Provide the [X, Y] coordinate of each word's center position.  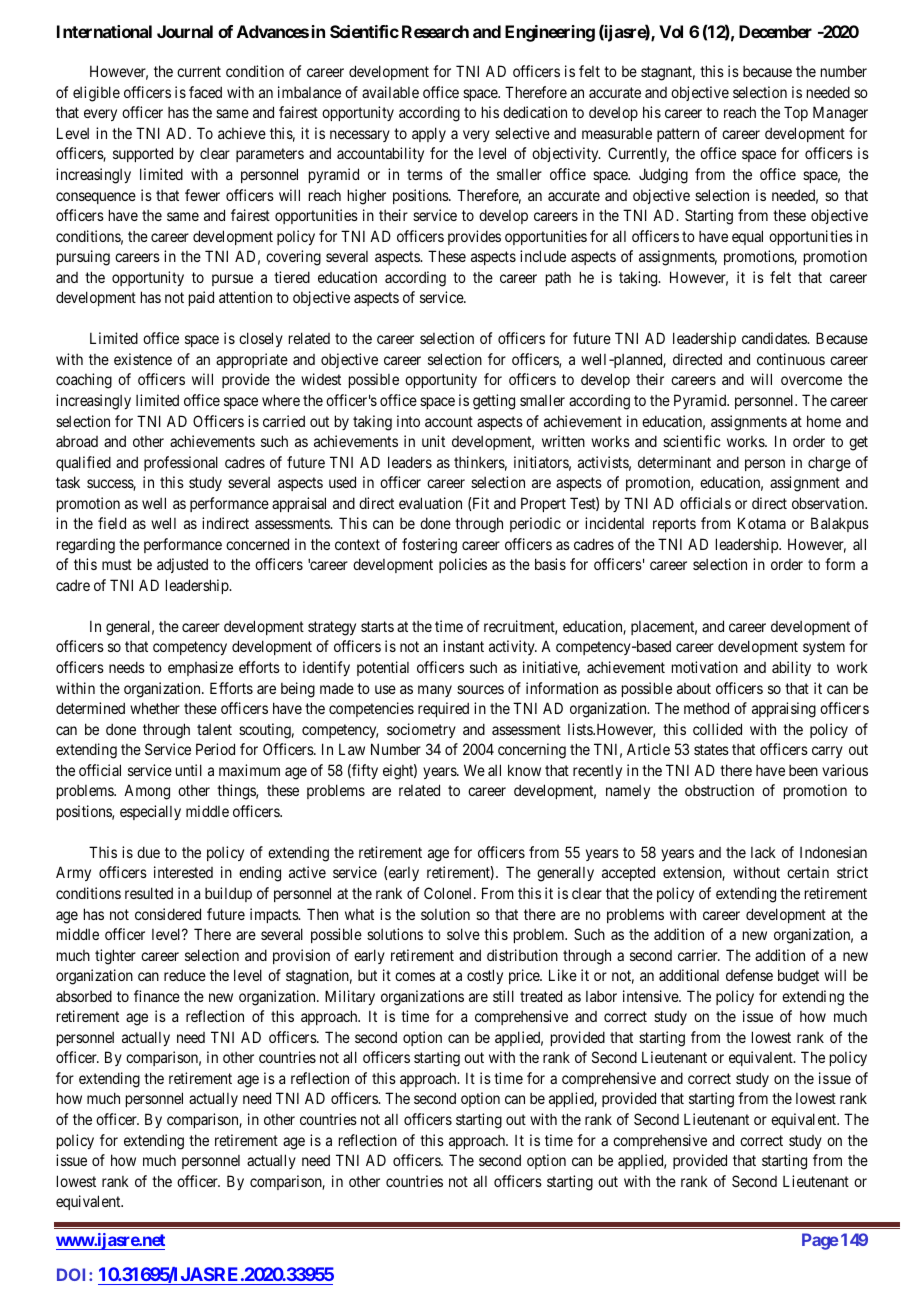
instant [463, 646]
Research [435, 31]
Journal [185, 31]
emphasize [200, 668]
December [775, 31]
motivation [705, 667]
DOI [73, 1274]
